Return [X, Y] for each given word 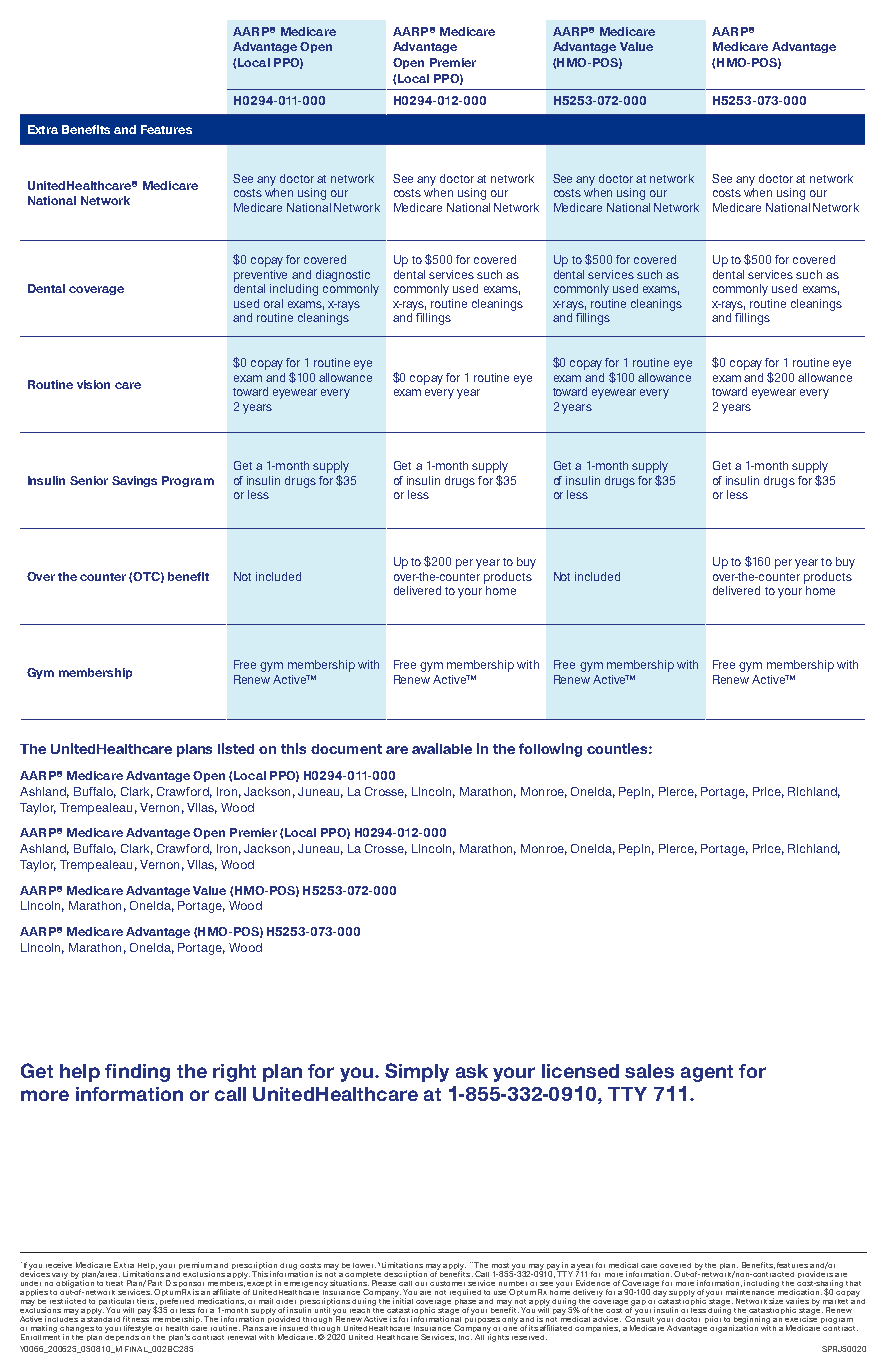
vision [93, 384]
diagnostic [343, 276]
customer [447, 1283]
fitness [136, 1317]
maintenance [751, 1290]
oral [273, 303]
